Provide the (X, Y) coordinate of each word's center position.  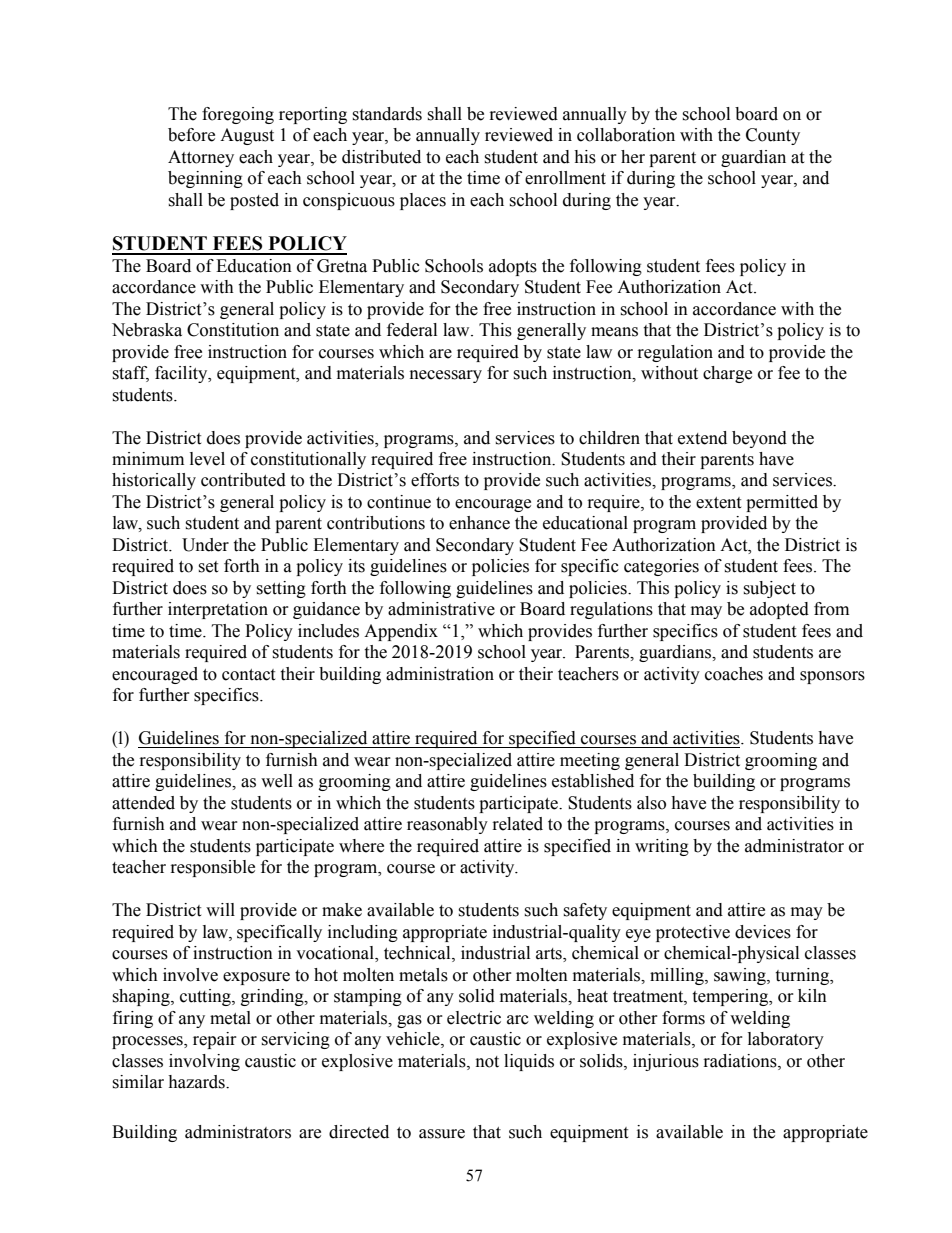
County (773, 136)
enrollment (565, 178)
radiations (741, 1061)
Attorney (201, 158)
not (487, 1062)
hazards (197, 1082)
